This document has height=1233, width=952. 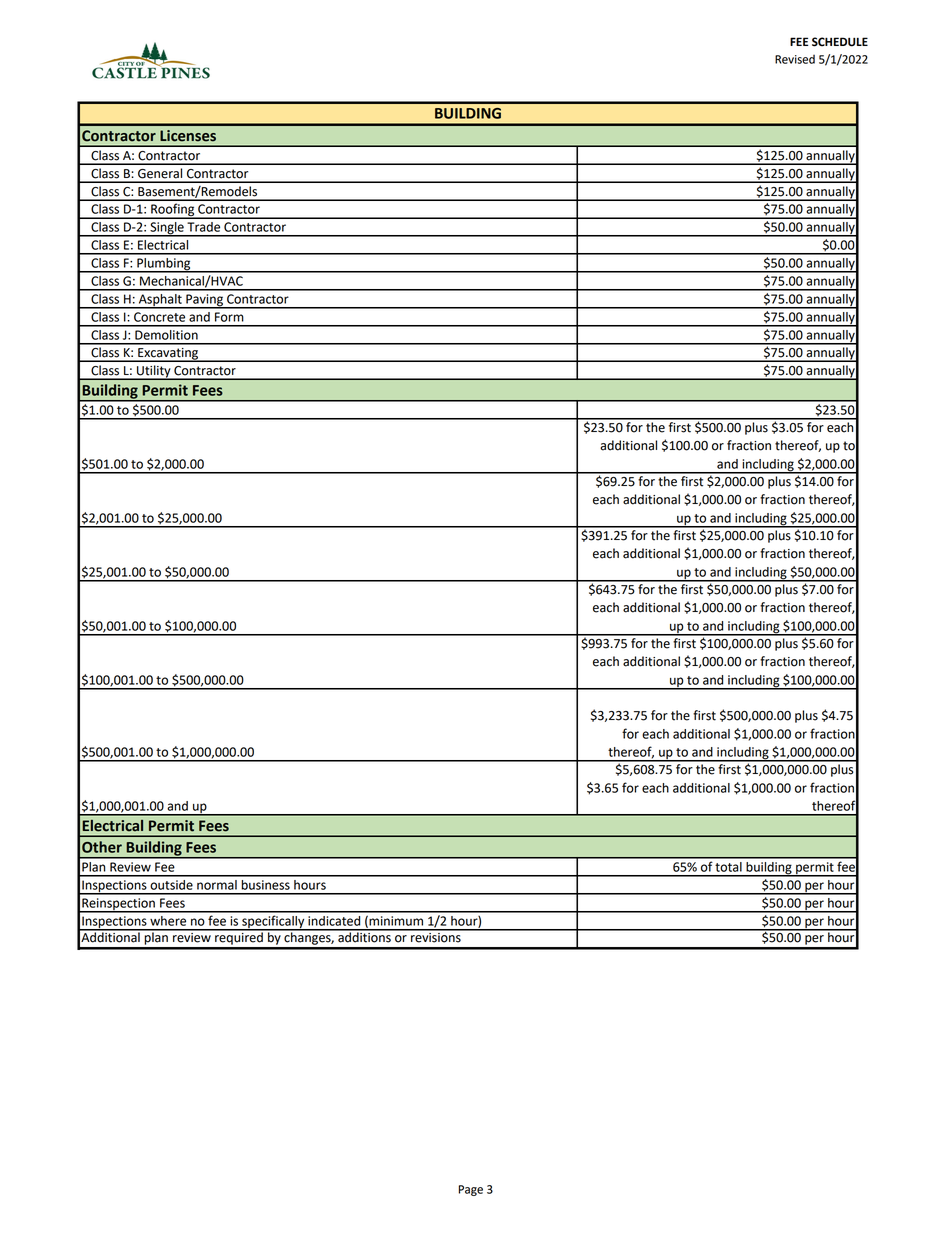 I want to click on Revised, so click(x=795, y=59).
